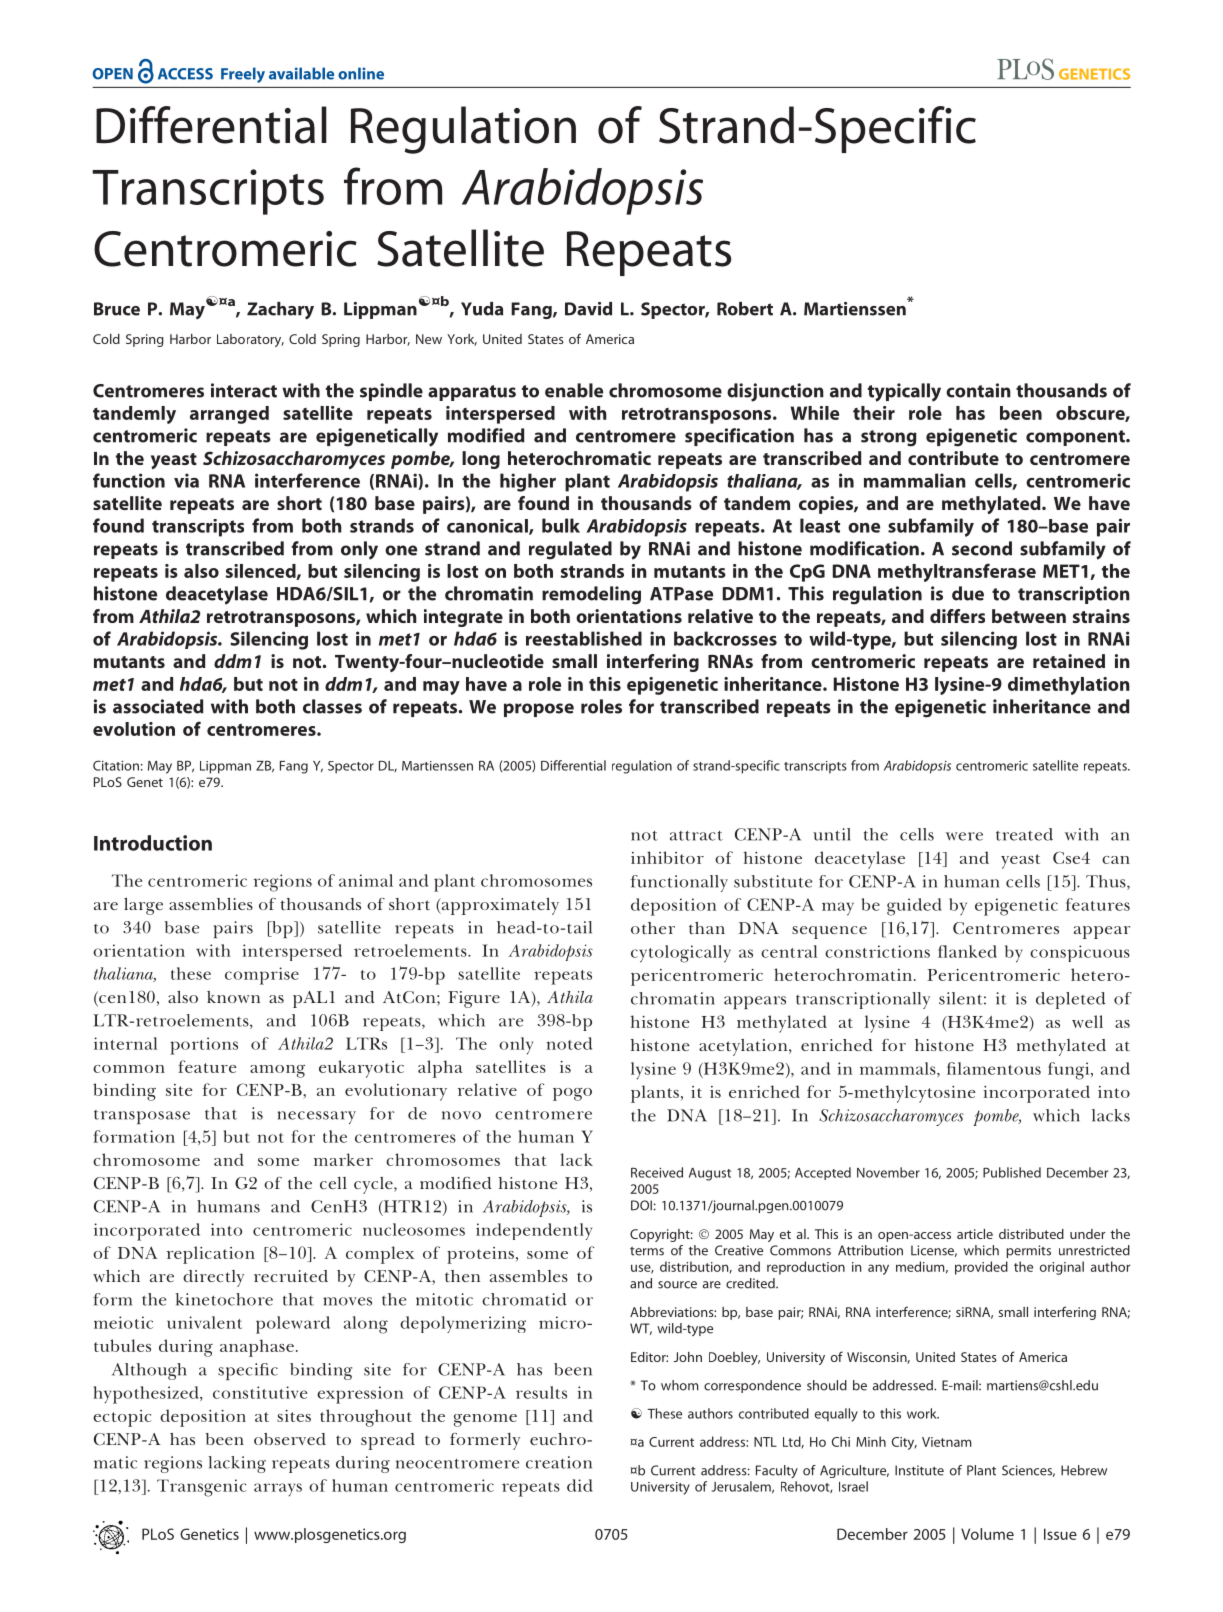 The width and height of the page is (1223, 1612). What do you see at coordinates (584, 638) in the page?
I see `reestablished` at bounding box center [584, 638].
